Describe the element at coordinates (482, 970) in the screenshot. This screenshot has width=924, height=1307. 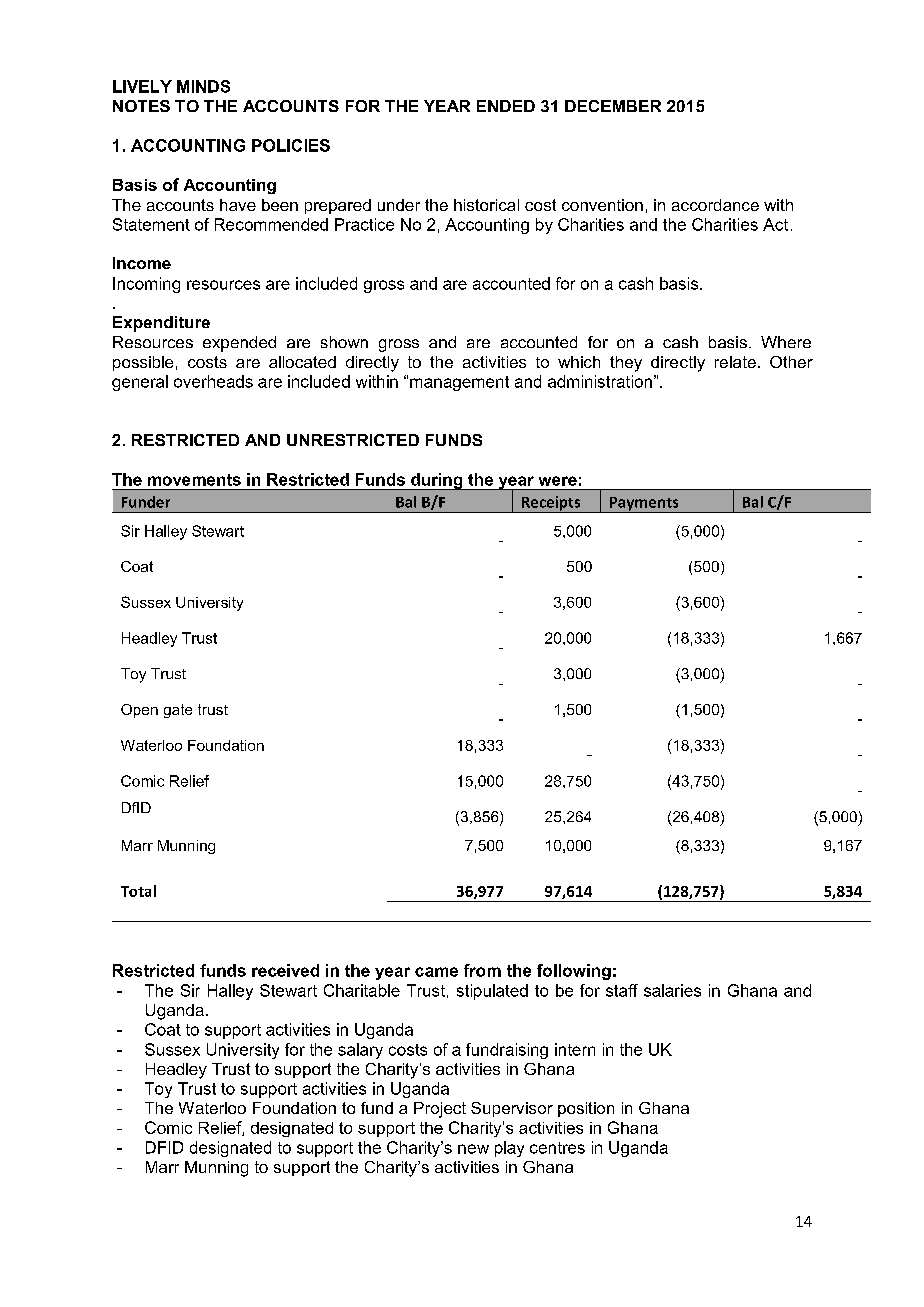
I see `from` at that location.
